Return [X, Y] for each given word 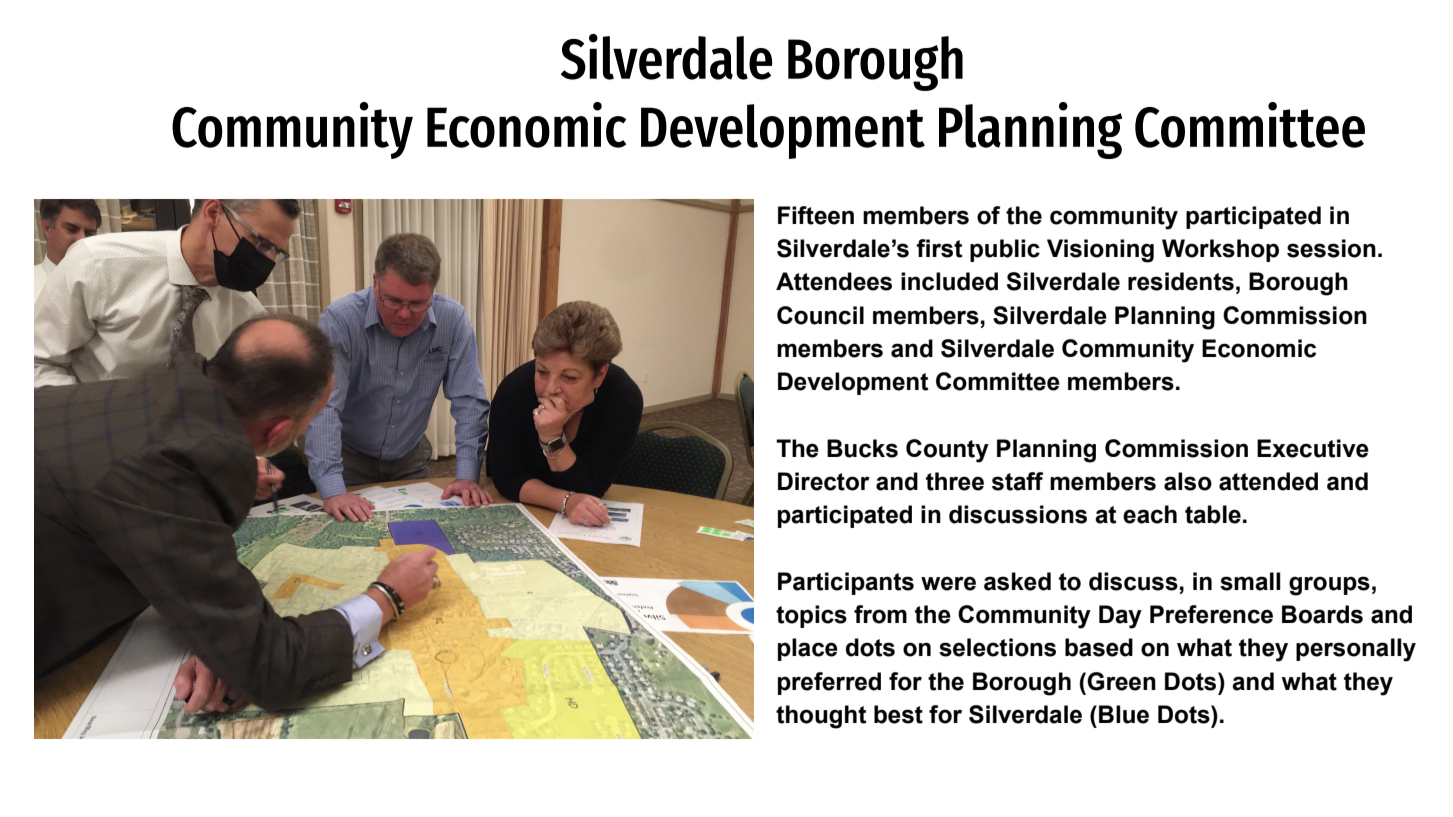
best [898, 714]
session [1331, 248]
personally [1356, 650]
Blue [1124, 714]
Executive [1313, 448]
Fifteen [816, 215]
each [1150, 514]
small [1250, 581]
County [947, 451]
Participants [846, 583]
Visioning [1100, 251]
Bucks [862, 448]
